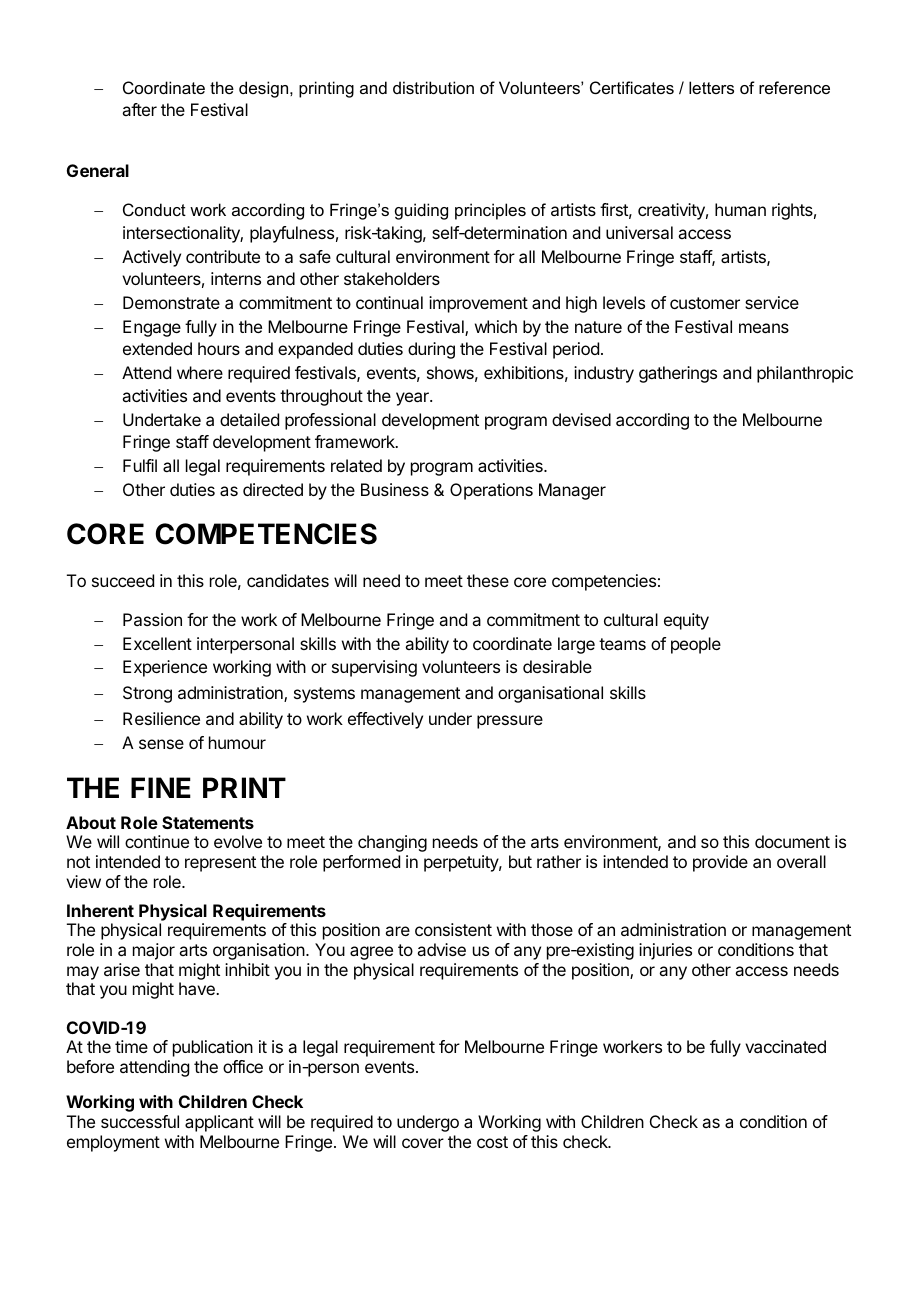  Describe the element at coordinates (686, 621) in the screenshot. I see `equity` at that location.
